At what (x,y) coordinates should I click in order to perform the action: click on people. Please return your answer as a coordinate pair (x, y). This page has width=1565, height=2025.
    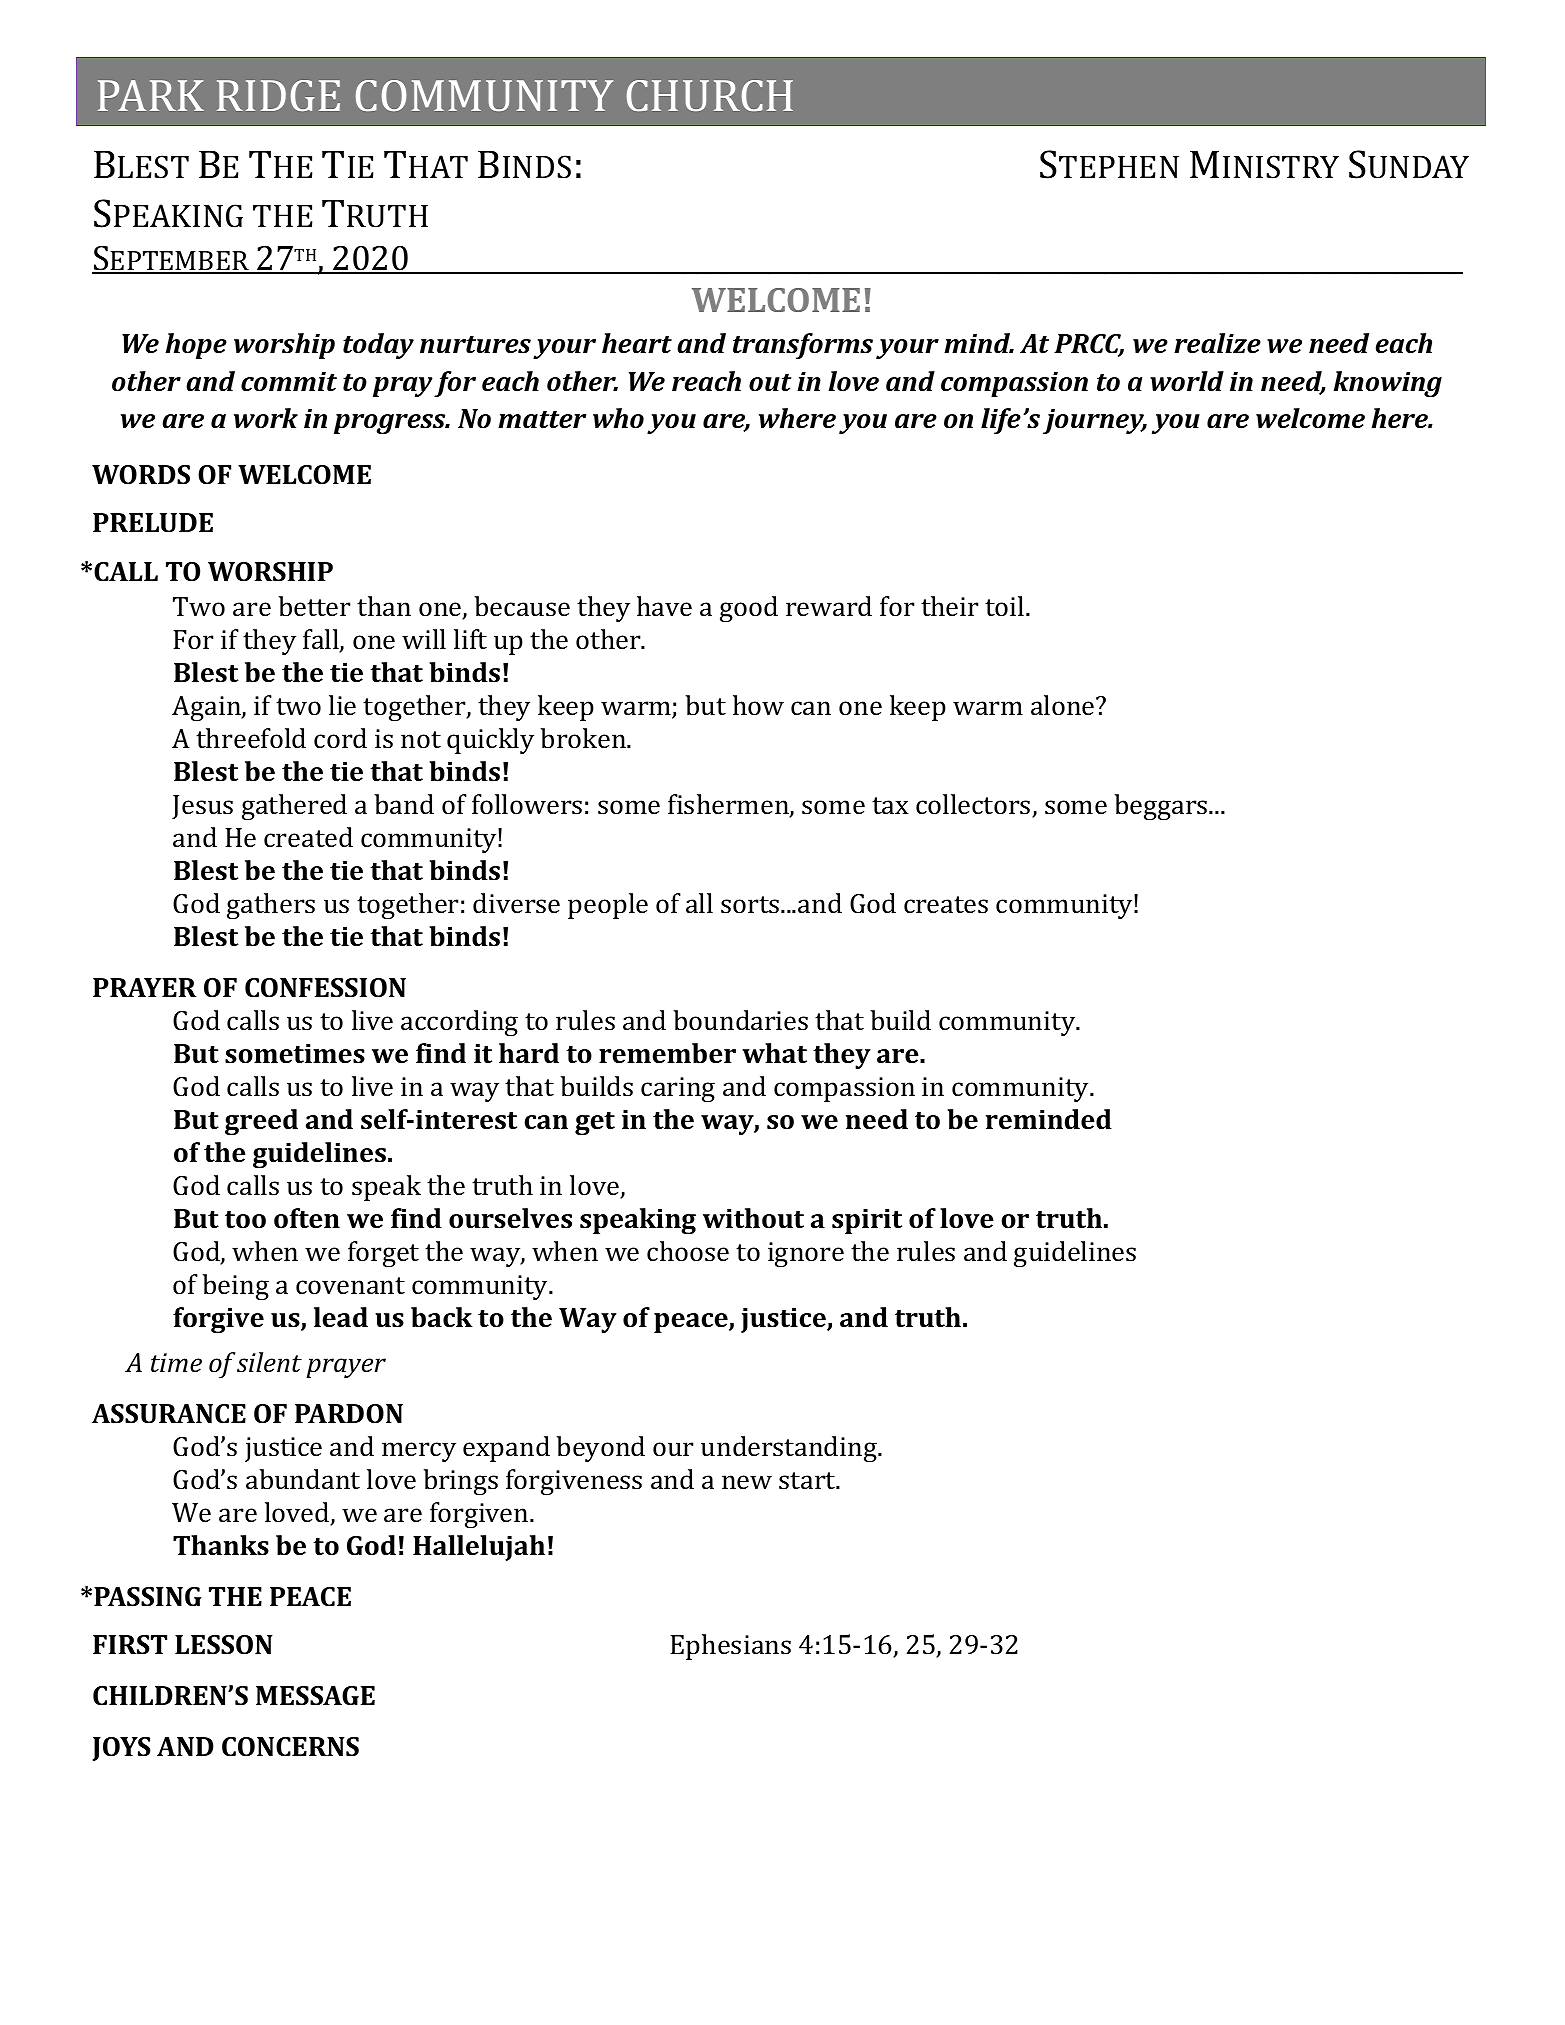
    Looking at the image, I should click on (608, 906).
